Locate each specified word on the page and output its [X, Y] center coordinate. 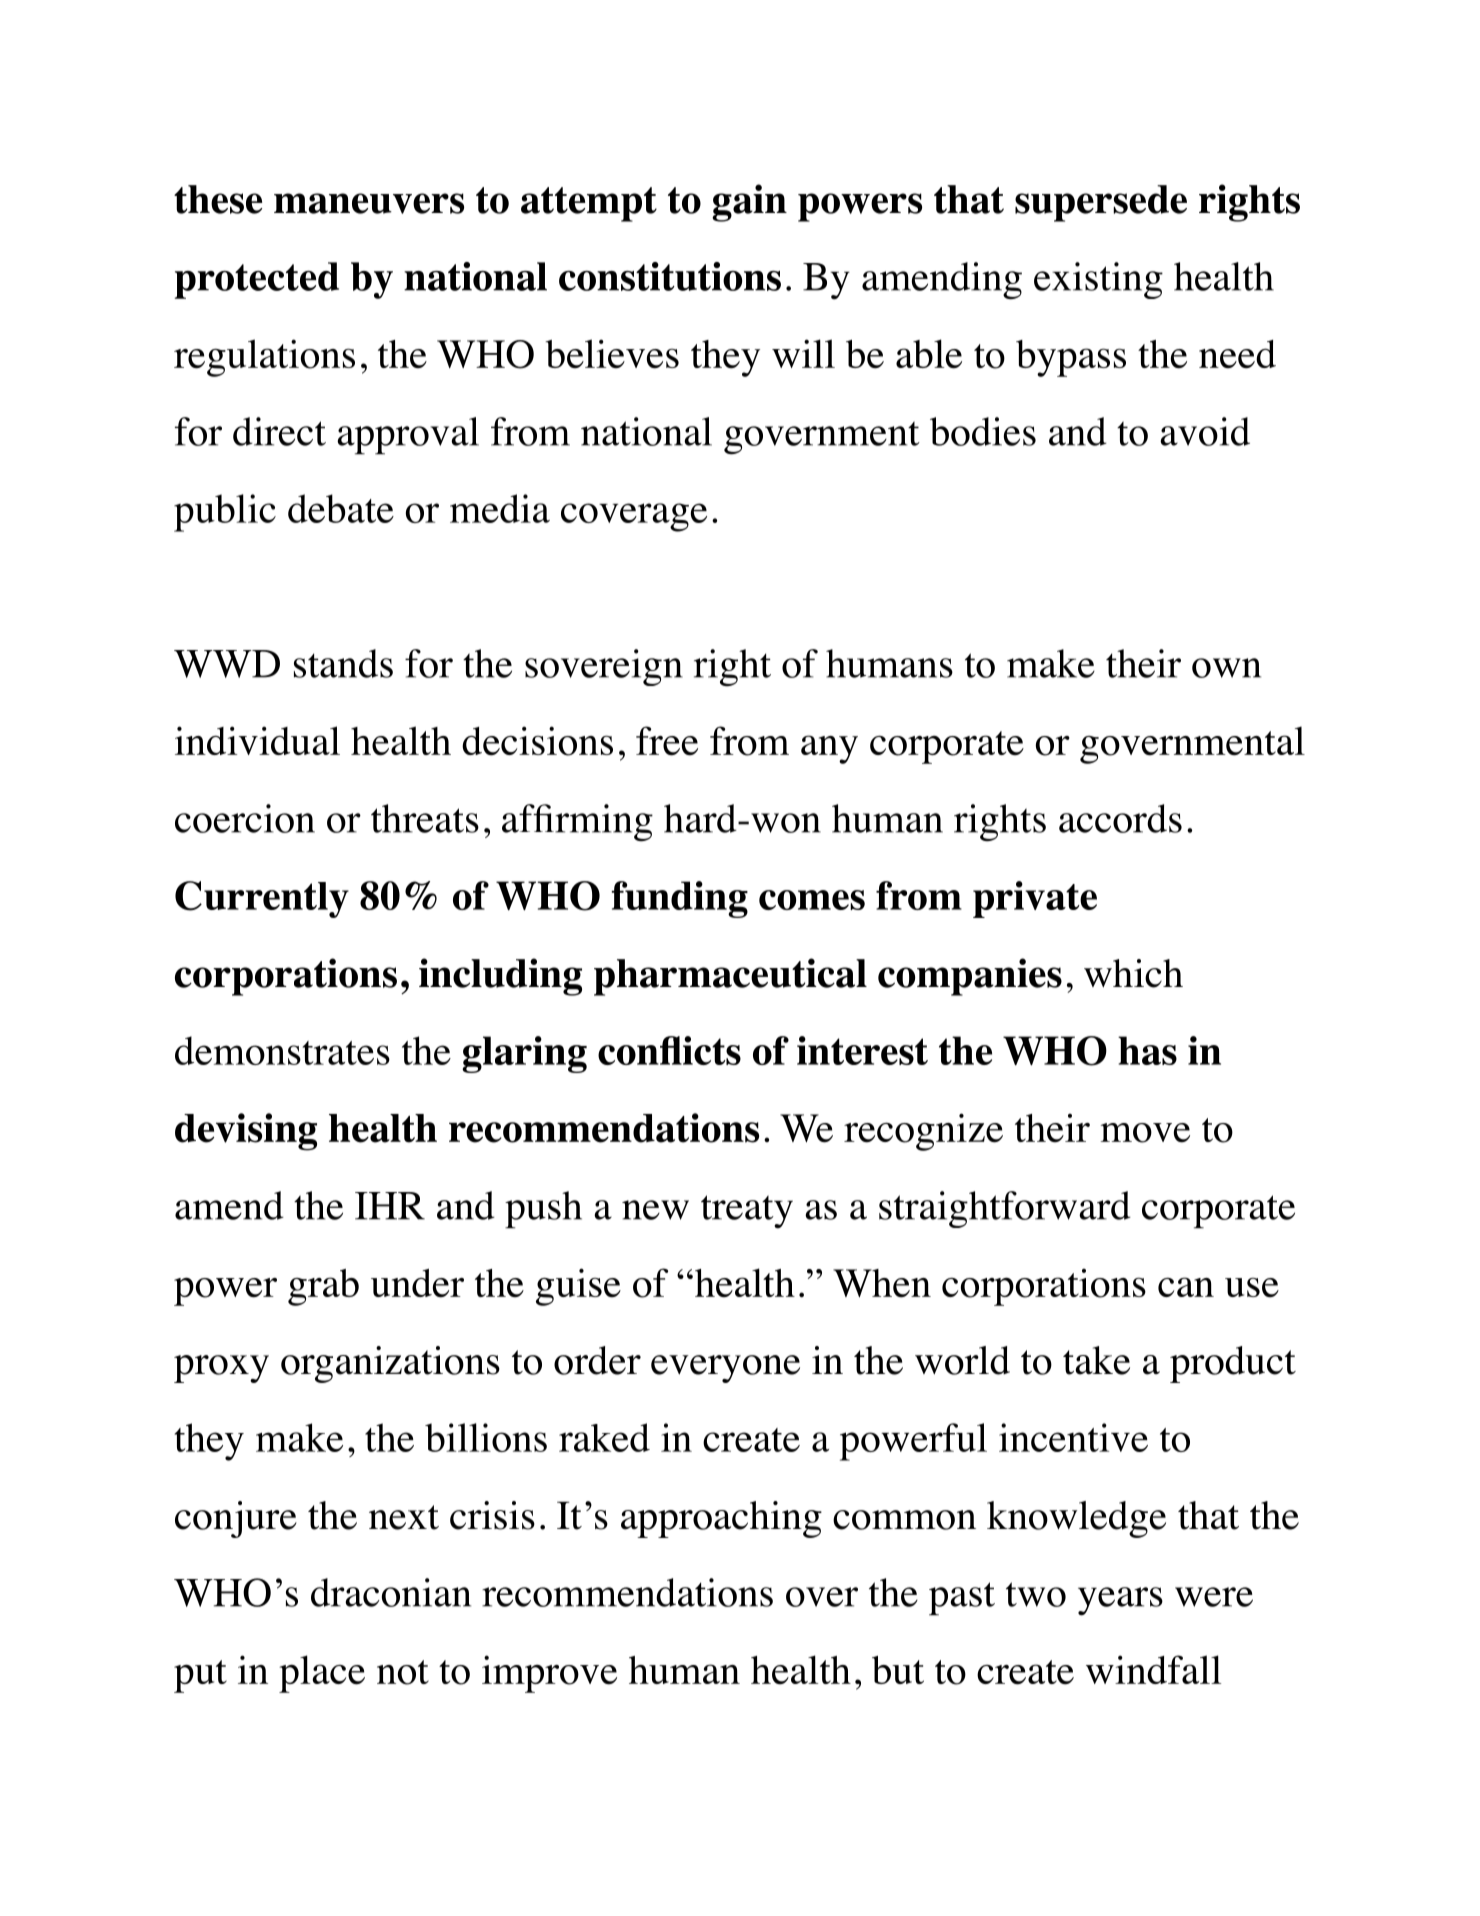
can [1186, 1287]
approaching [721, 1519]
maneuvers [369, 203]
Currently [262, 899]
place [322, 1674]
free [667, 741]
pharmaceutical [730, 977]
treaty [747, 1212]
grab [323, 1287]
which [1133, 973]
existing [1098, 280]
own [1226, 668]
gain [749, 203]
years [1120, 1601]
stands [343, 663]
